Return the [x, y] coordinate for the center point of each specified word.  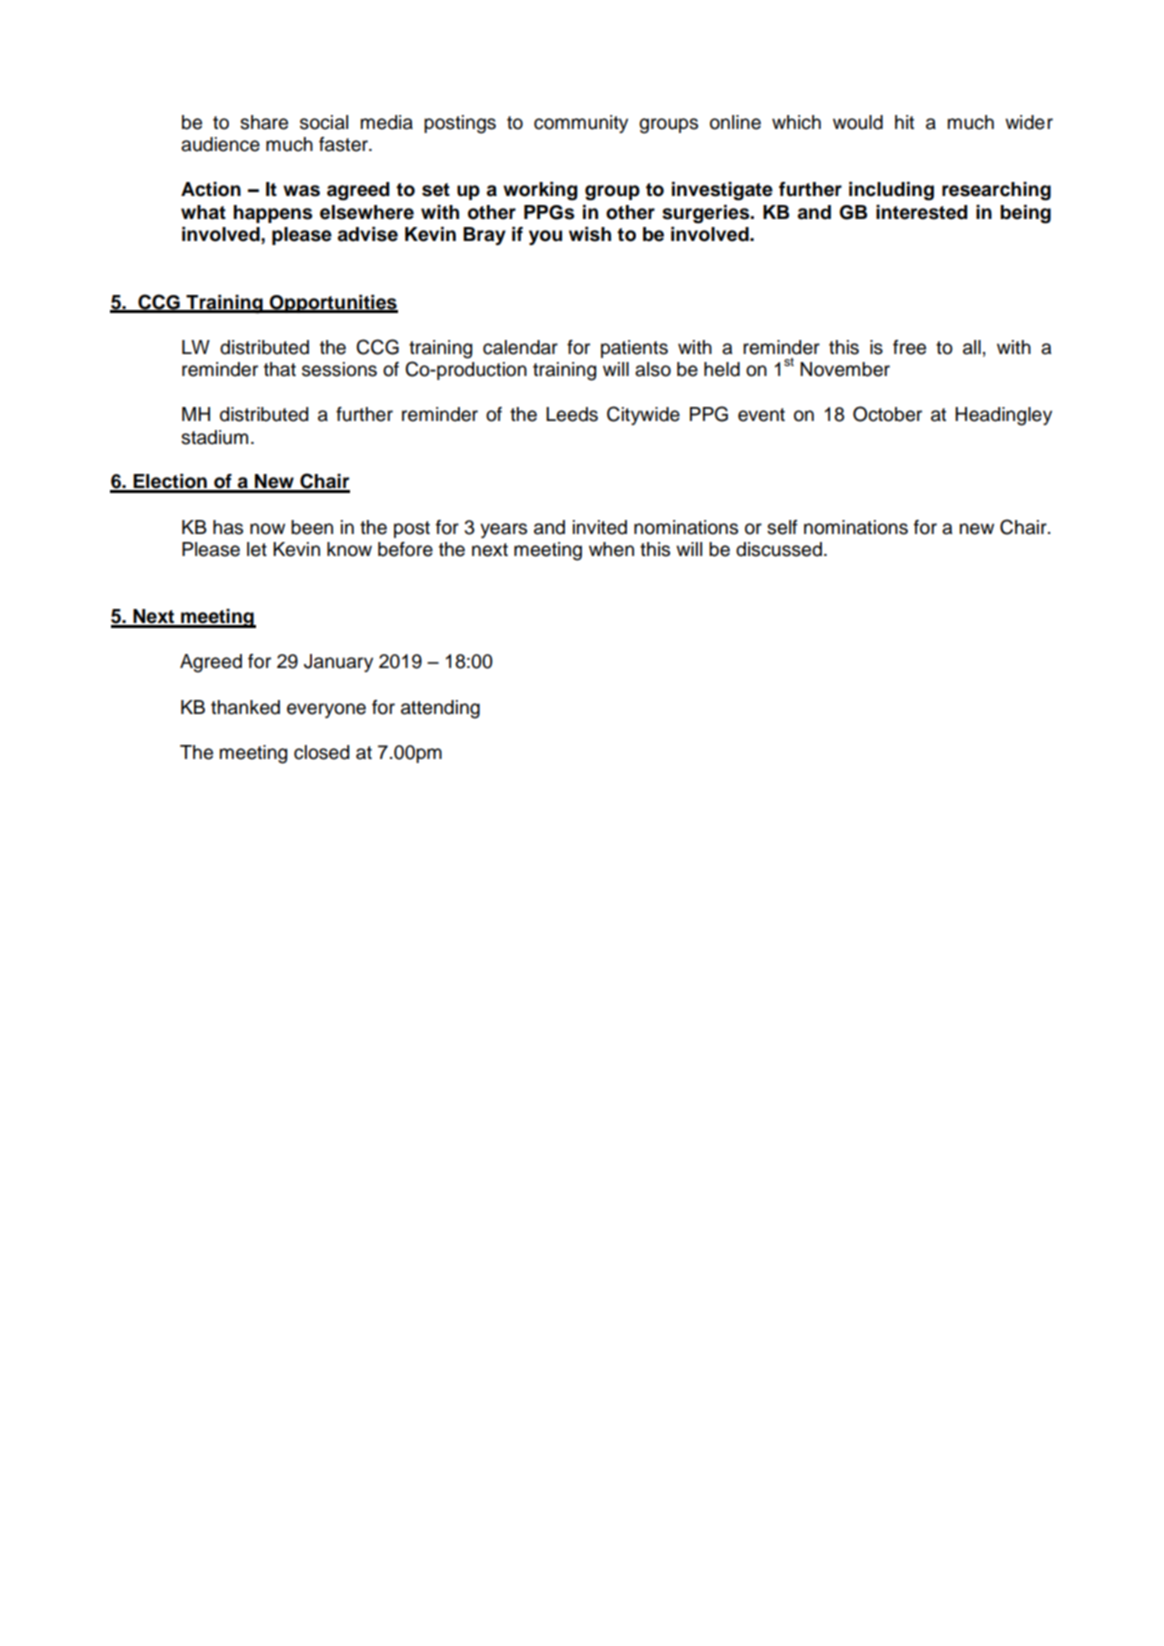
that [280, 369]
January [338, 663]
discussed [779, 549]
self [782, 527]
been [312, 527]
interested [921, 212]
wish [590, 234]
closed [321, 752]
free [909, 347]
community [581, 124]
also [653, 369]
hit [904, 122]
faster [344, 144]
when [611, 549]
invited [600, 527]
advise [368, 234]
